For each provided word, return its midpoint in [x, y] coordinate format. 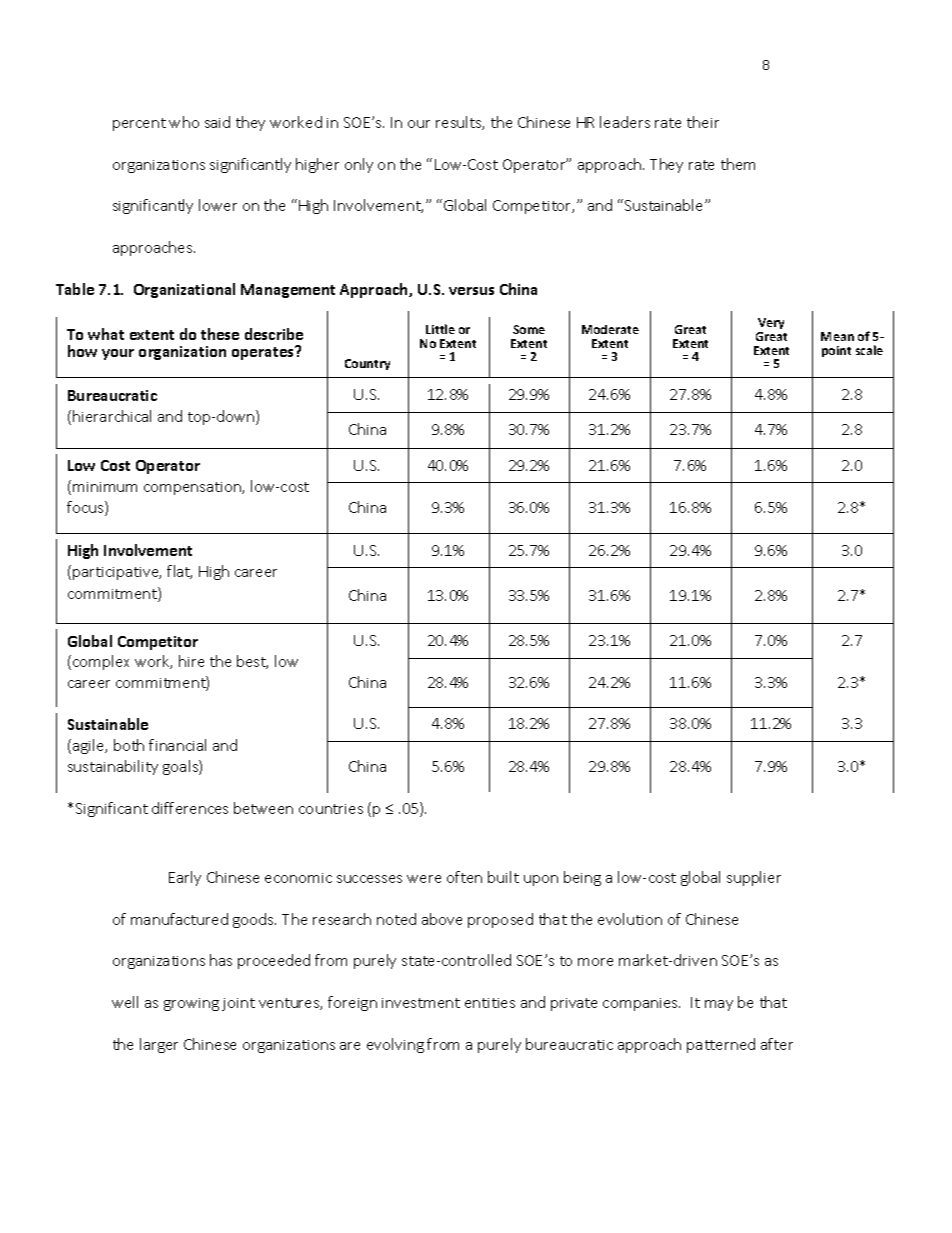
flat [179, 572]
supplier [754, 878]
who [184, 122]
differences [190, 808]
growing [191, 1004]
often [464, 877]
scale [869, 350]
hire [191, 661]
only [359, 165]
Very [771, 325]
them [738, 164]
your [118, 354]
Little [440, 329]
